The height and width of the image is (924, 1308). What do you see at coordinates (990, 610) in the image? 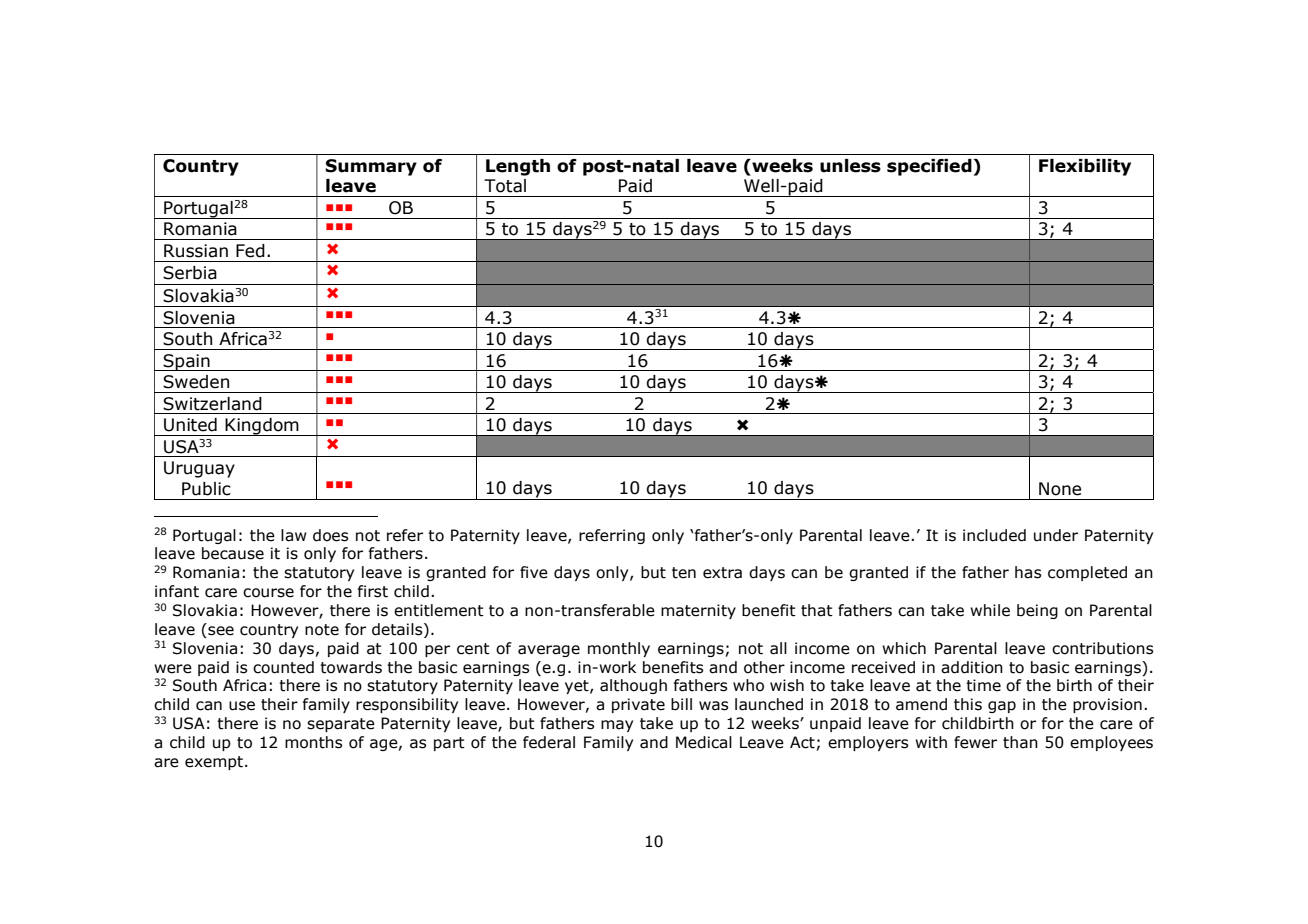
I see `while` at bounding box center [990, 610].
